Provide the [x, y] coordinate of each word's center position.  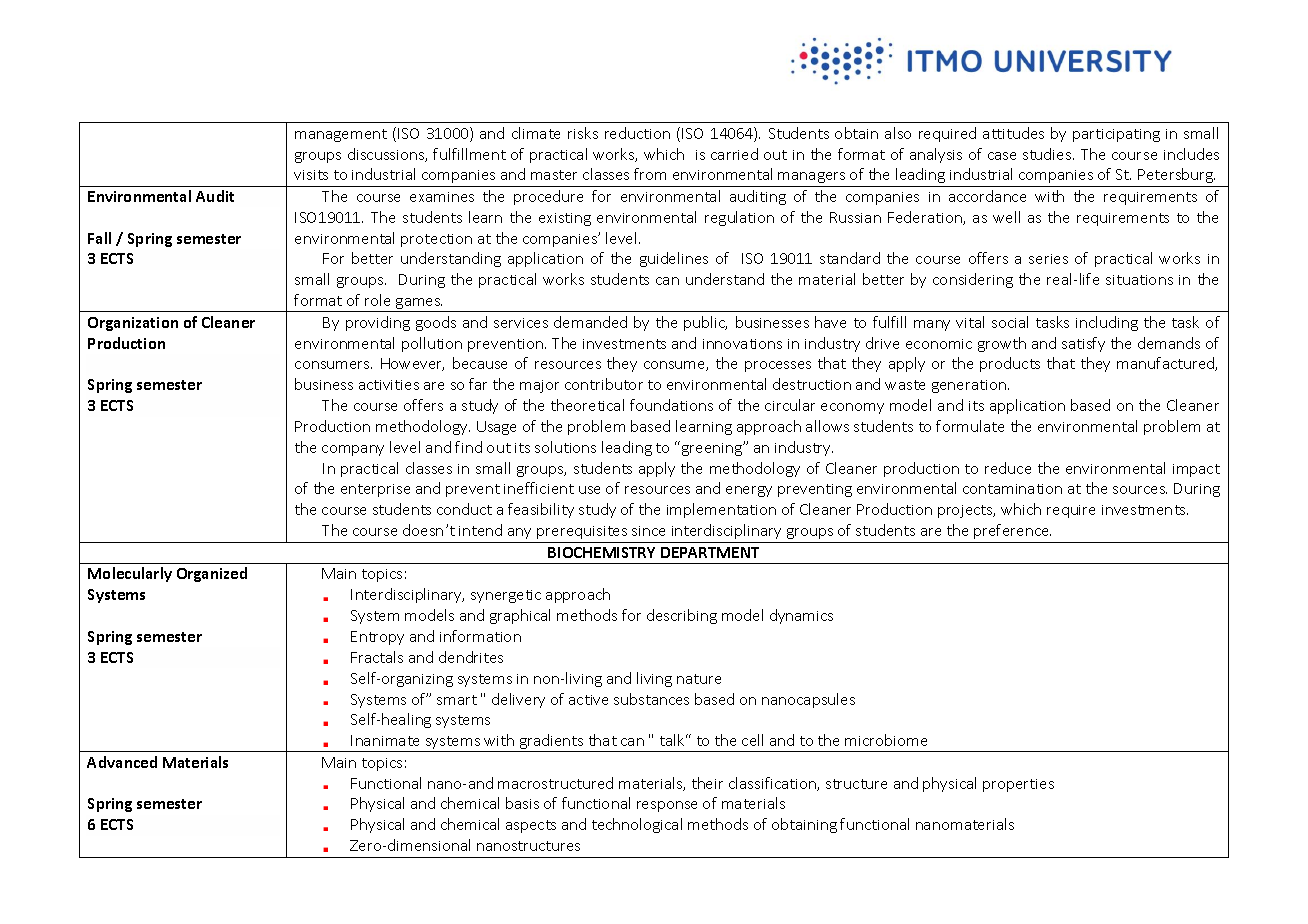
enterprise [375, 490]
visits [311, 175]
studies [1048, 154]
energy [749, 491]
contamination [1012, 489]
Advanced [122, 762]
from [650, 174]
